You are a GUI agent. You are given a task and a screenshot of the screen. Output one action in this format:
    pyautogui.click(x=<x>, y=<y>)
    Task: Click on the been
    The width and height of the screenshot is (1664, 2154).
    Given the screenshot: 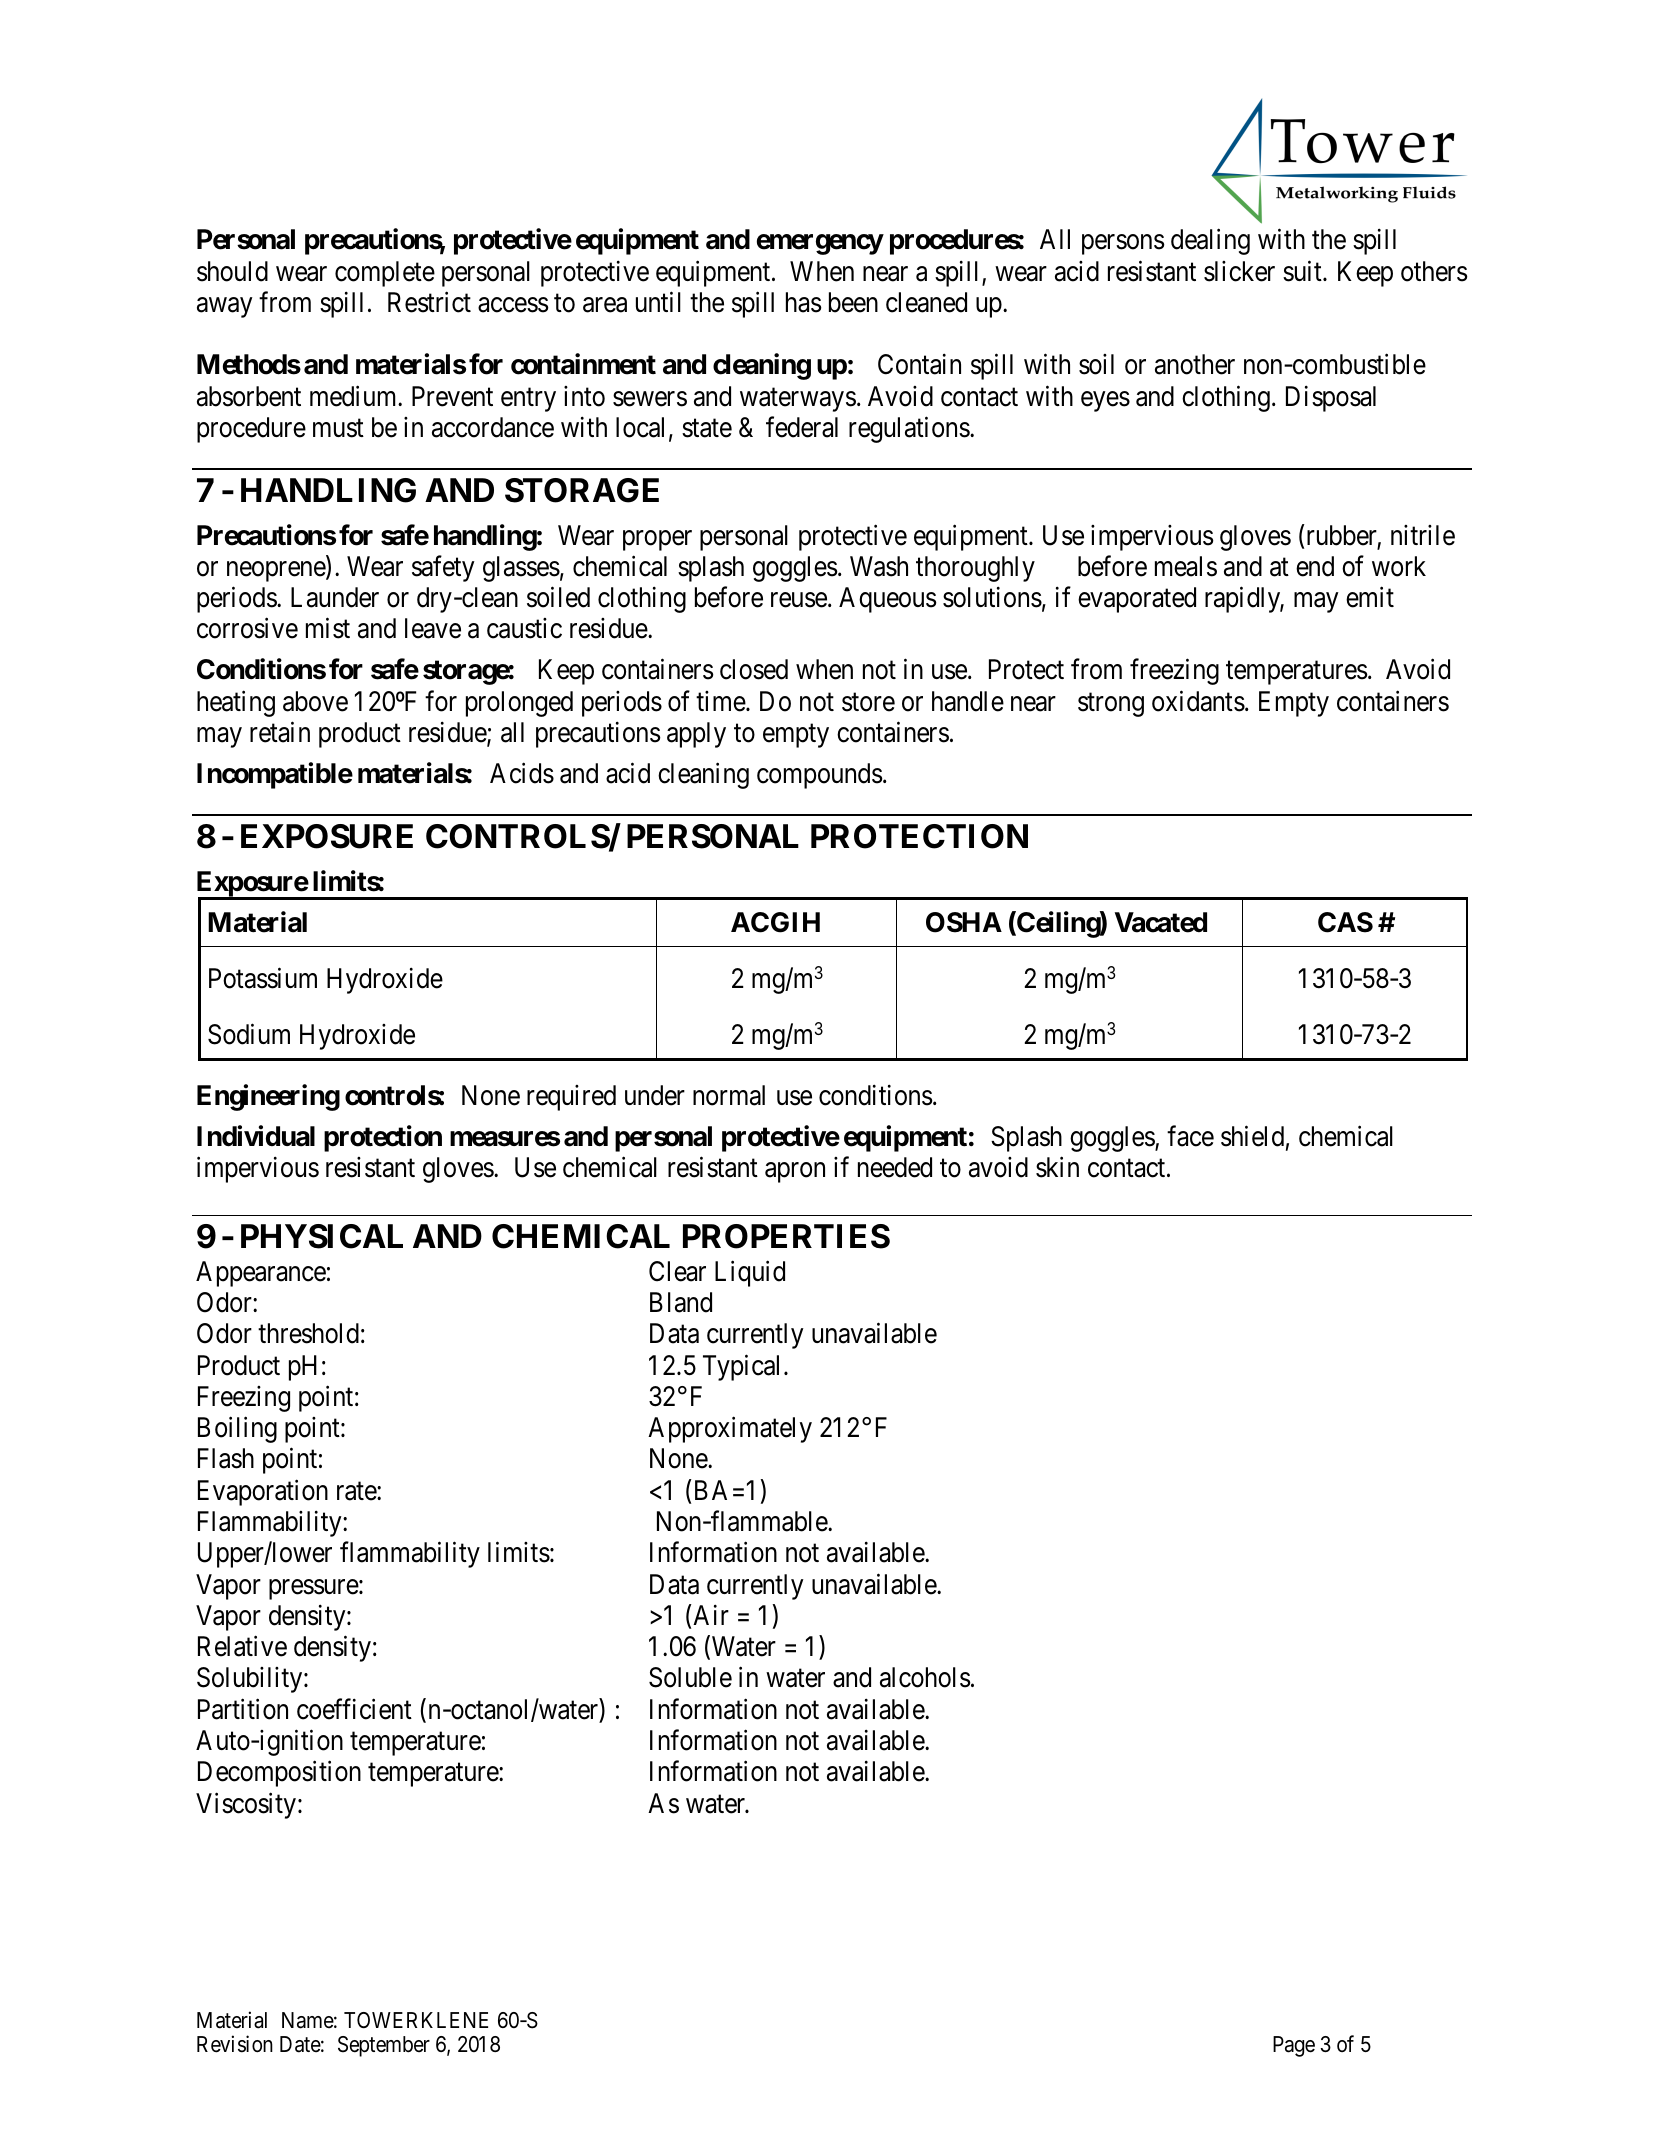 What is the action you would take?
    pyautogui.click(x=853, y=302)
